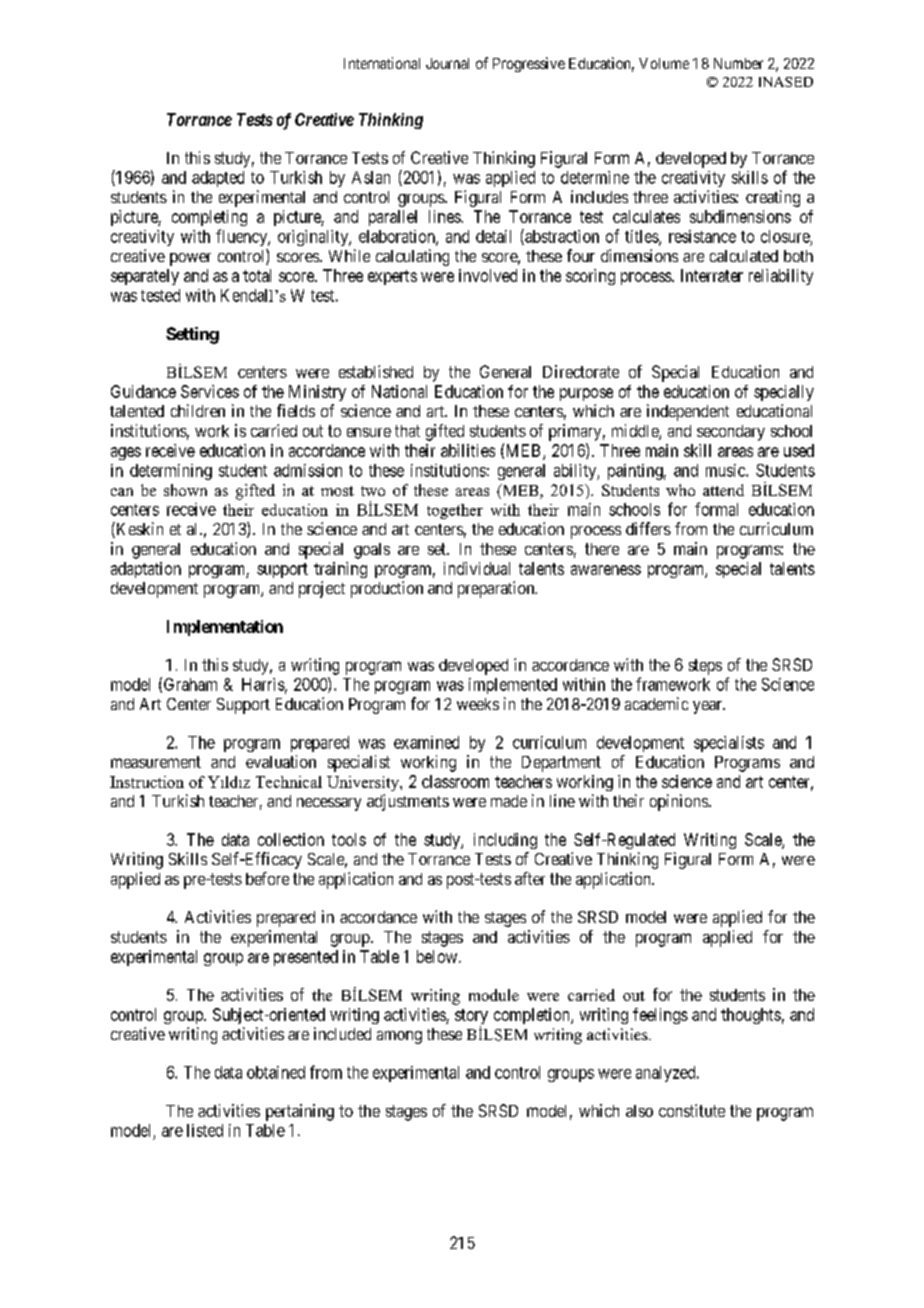 The width and height of the image is (924, 1308). I want to click on opinions, so click(679, 802).
